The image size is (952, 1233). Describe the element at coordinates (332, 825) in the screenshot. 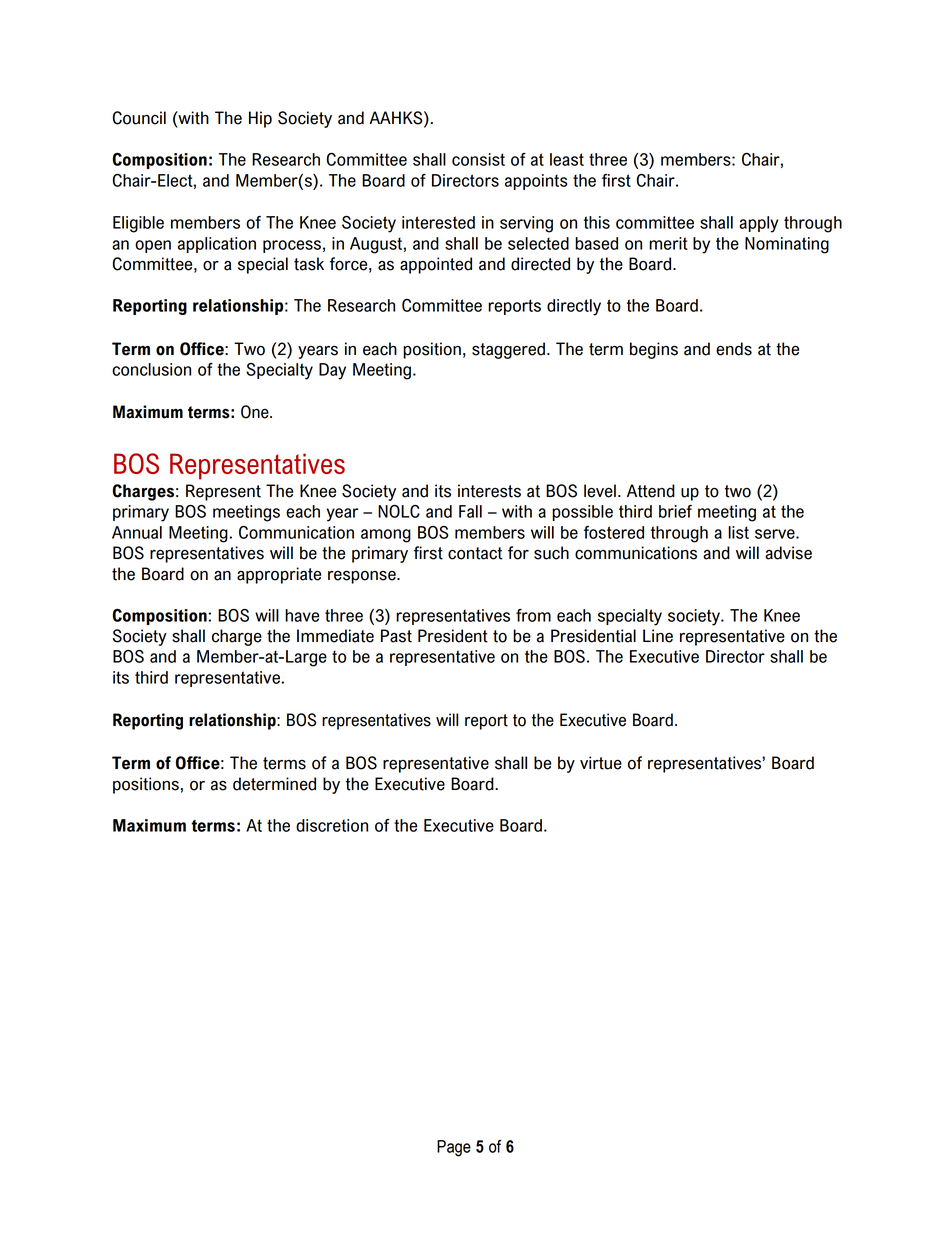

I see `discretion` at that location.
